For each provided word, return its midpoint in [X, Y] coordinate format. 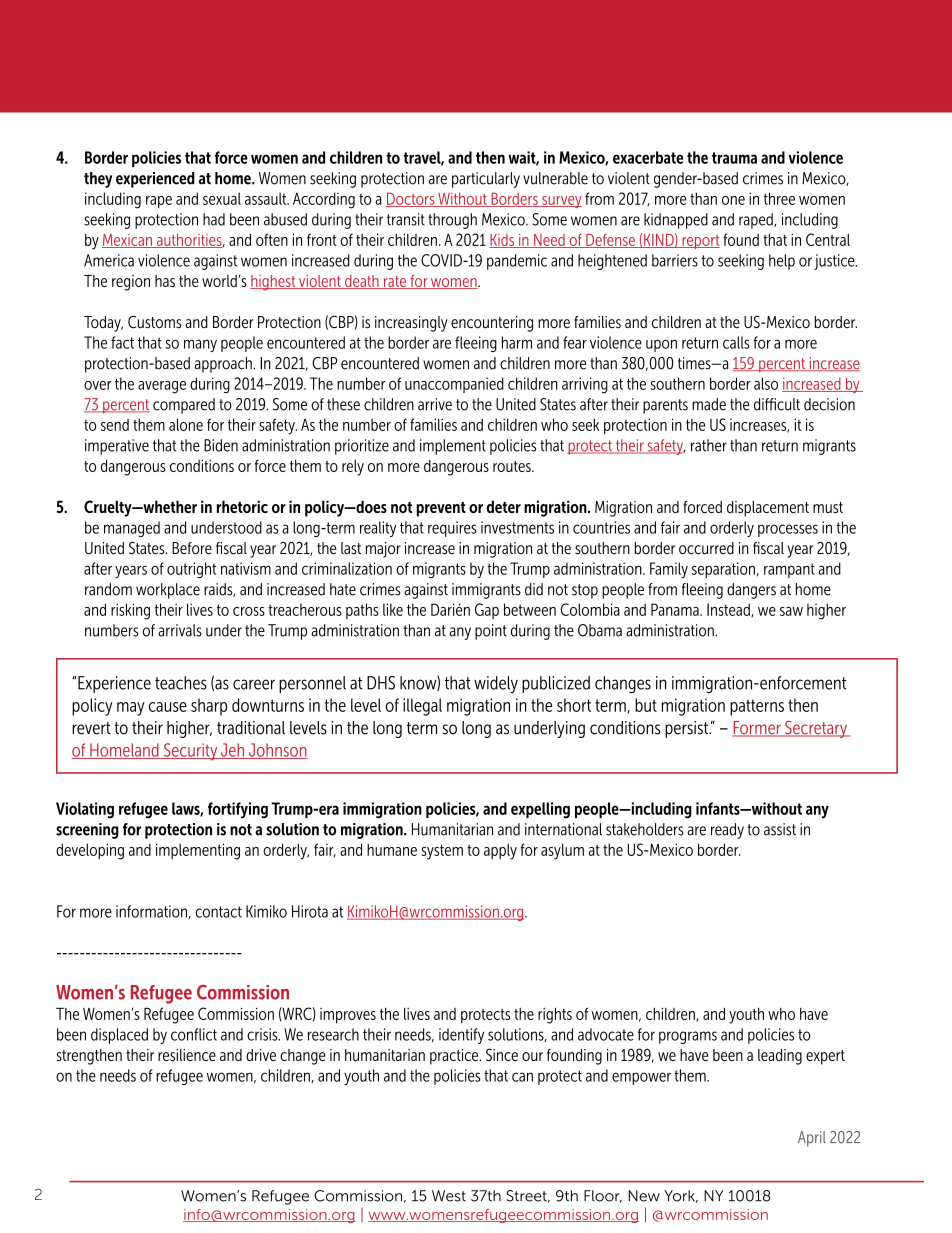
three [779, 198]
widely [496, 684]
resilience [187, 1055]
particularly [486, 180]
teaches [181, 683]
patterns [757, 707]
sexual [222, 198]
